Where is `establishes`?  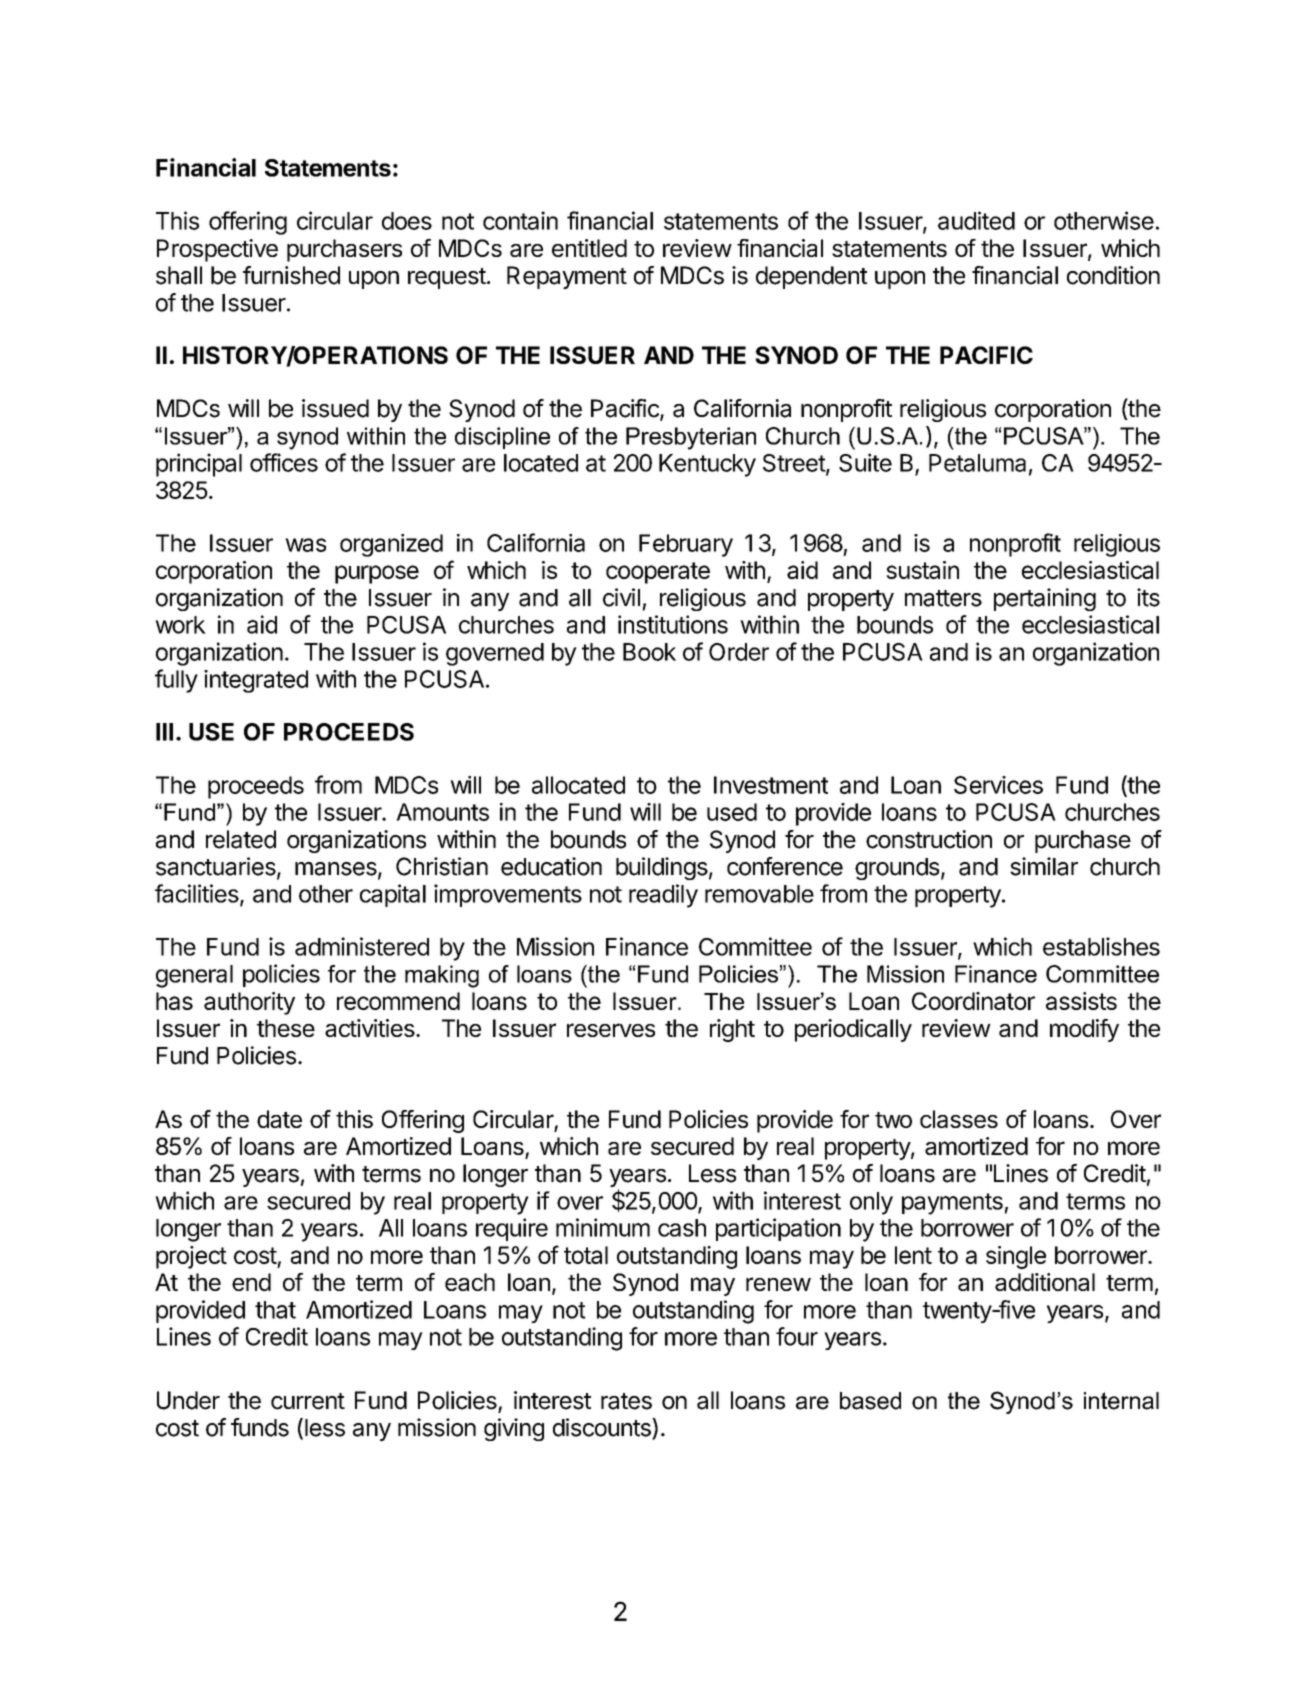 establishes is located at coordinates (1101, 946).
